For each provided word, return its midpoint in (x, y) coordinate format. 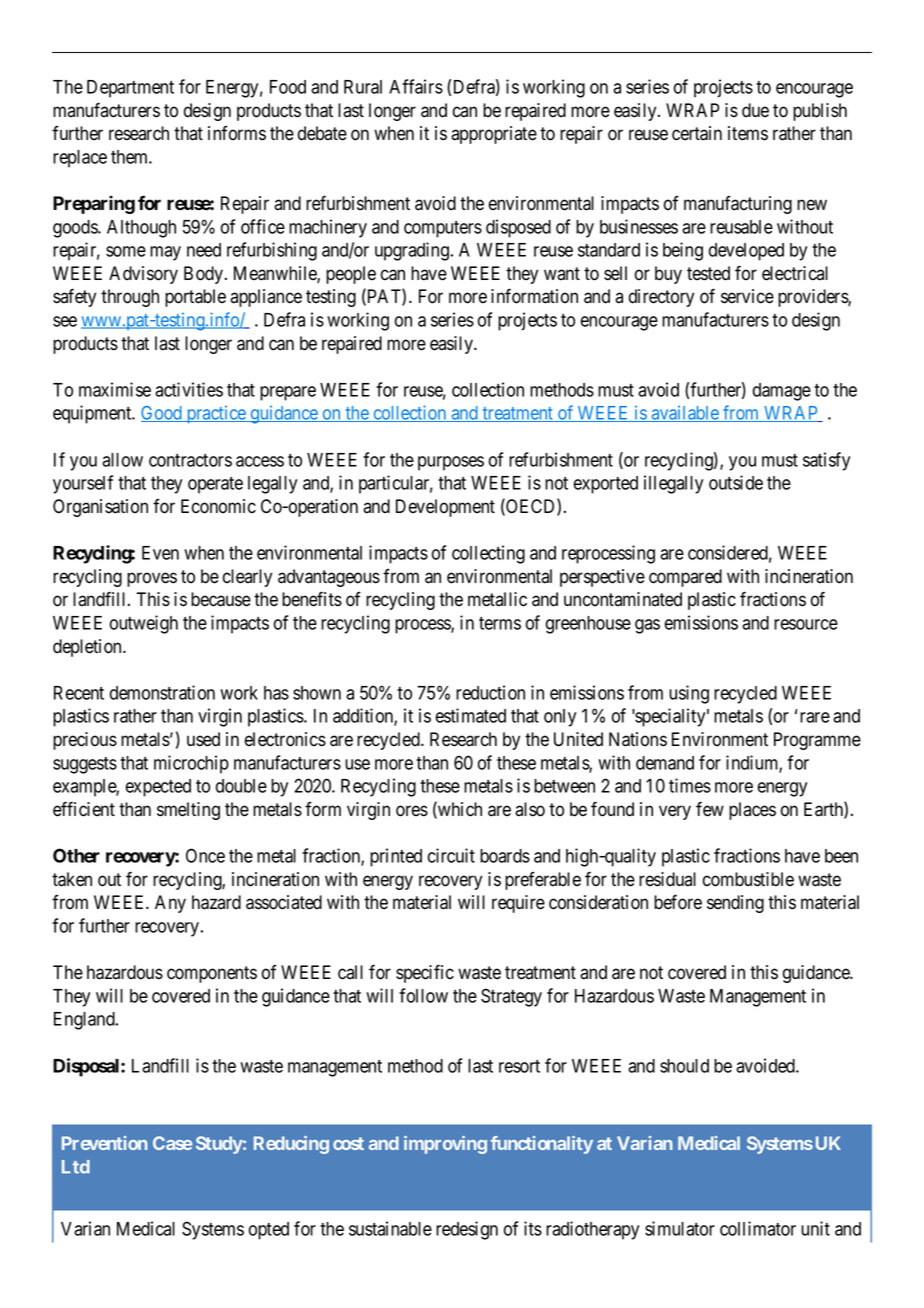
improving (445, 1145)
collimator (758, 1228)
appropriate (494, 135)
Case (173, 1143)
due (755, 110)
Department (130, 89)
